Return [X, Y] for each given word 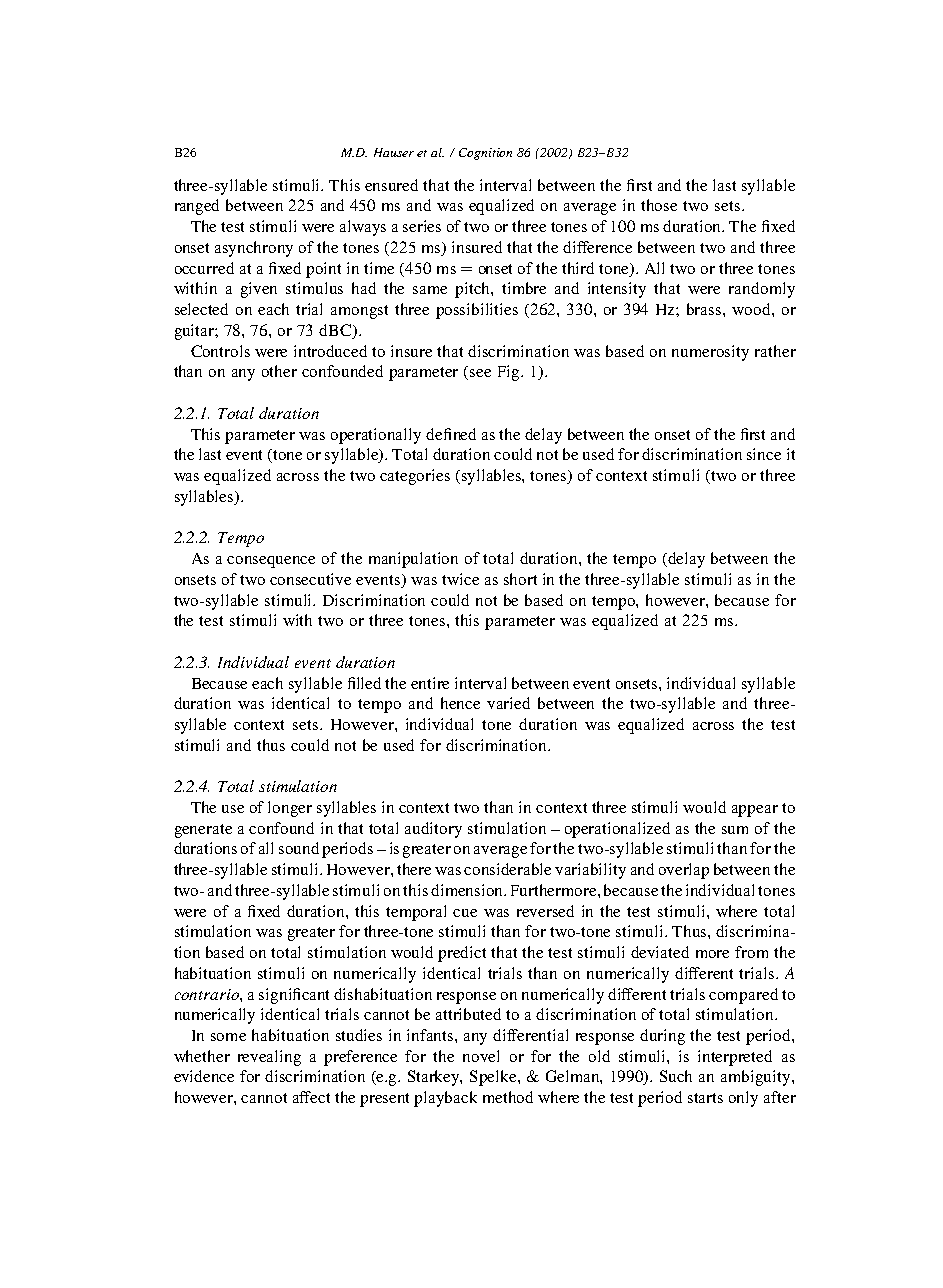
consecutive [310, 579]
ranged [197, 207]
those [659, 205]
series [422, 226]
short [520, 579]
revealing [269, 1058]
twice [460, 579]
